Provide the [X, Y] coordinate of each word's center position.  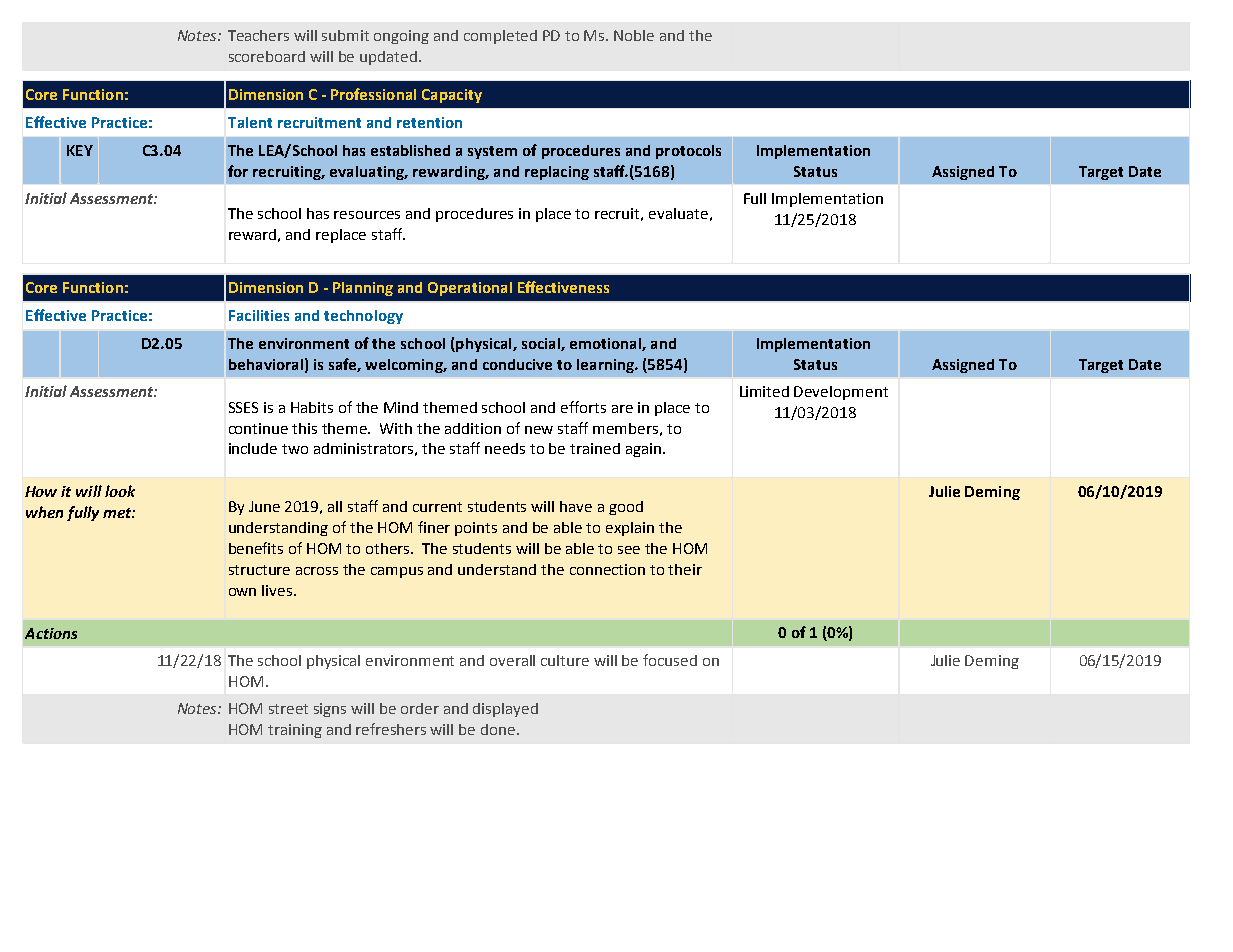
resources [367, 215]
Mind [401, 407]
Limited [764, 391]
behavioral [266, 364]
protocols [688, 152]
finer [434, 527]
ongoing [401, 37]
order [420, 708]
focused [670, 660]
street [288, 709]
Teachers [258, 35]
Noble [634, 35]
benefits [256, 548]
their [685, 569]
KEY [80, 150]
